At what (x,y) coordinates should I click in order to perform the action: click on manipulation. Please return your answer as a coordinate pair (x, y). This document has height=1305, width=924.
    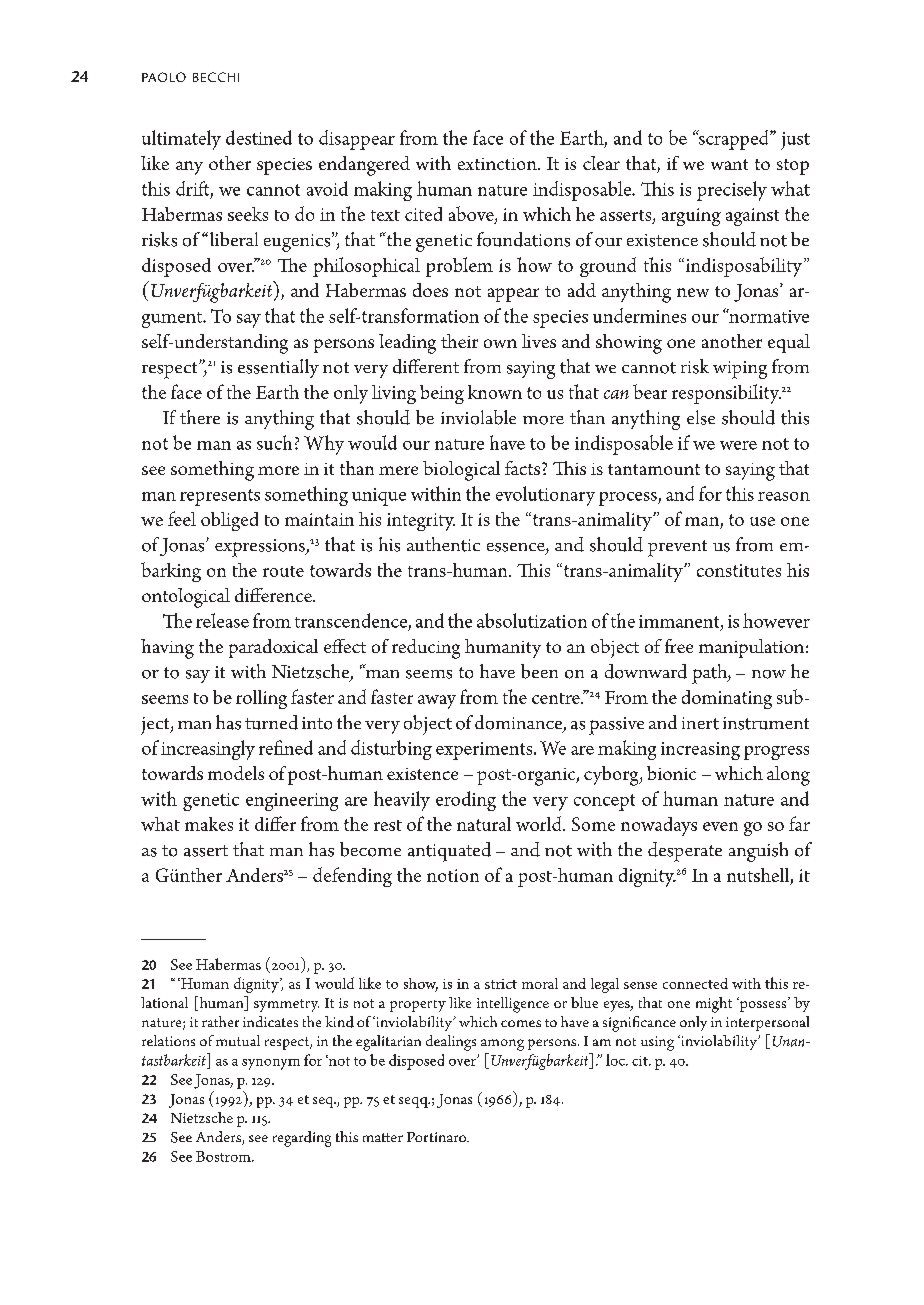
    Looking at the image, I should click on (751, 648).
